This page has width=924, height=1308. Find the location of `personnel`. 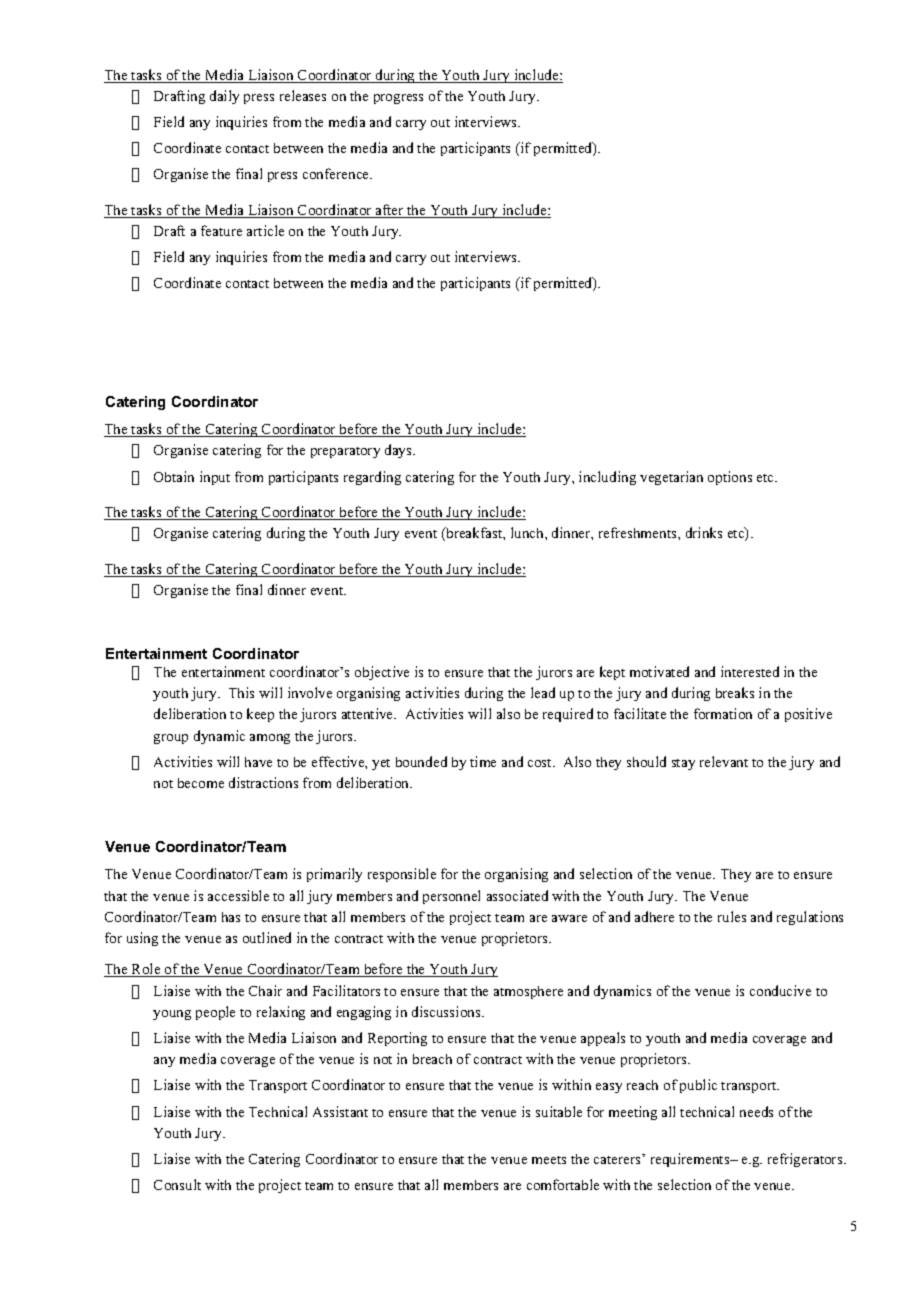

personnel is located at coordinates (451, 897).
